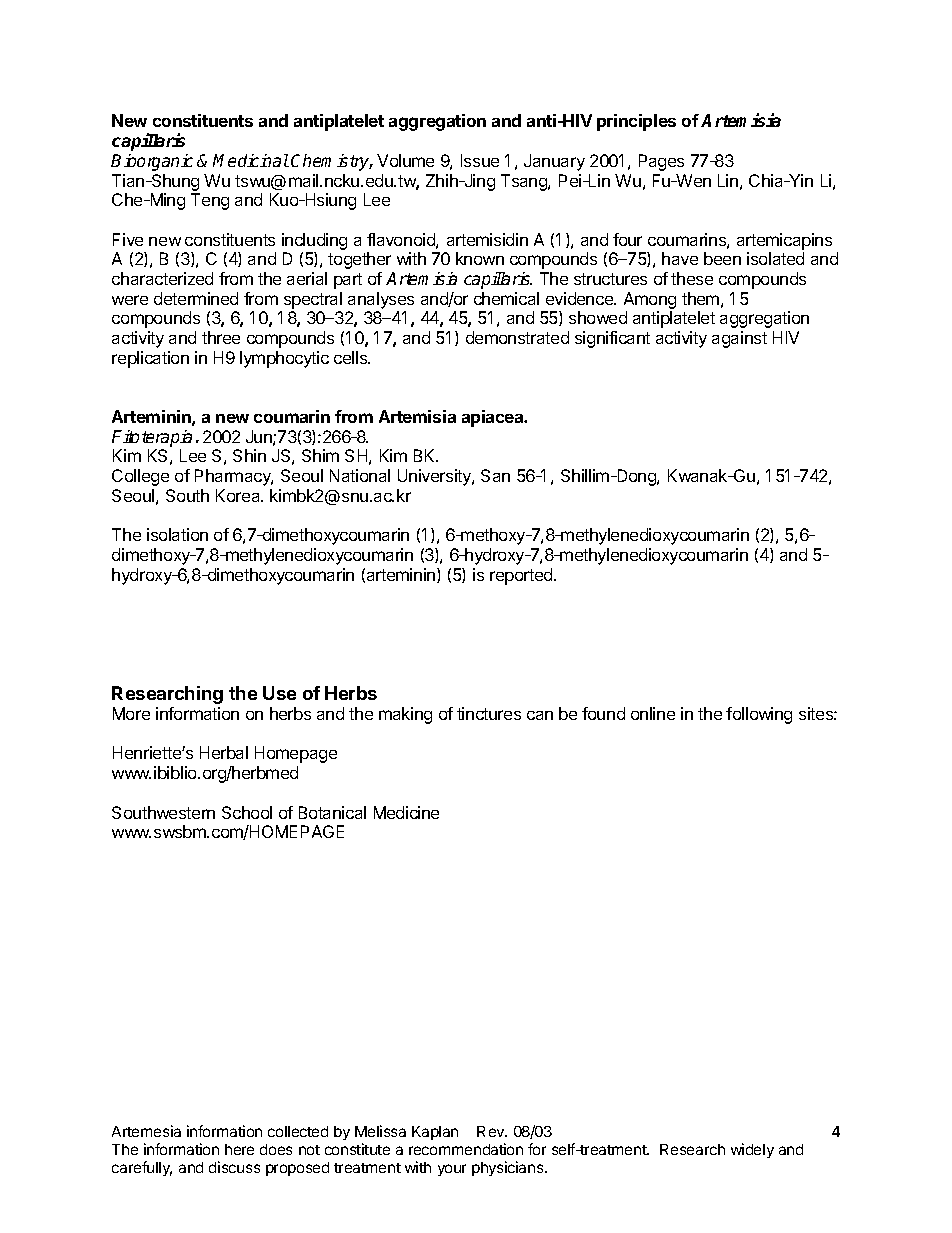 The image size is (952, 1233). Describe the element at coordinates (239, 495) in the document. I see `Korea` at that location.
